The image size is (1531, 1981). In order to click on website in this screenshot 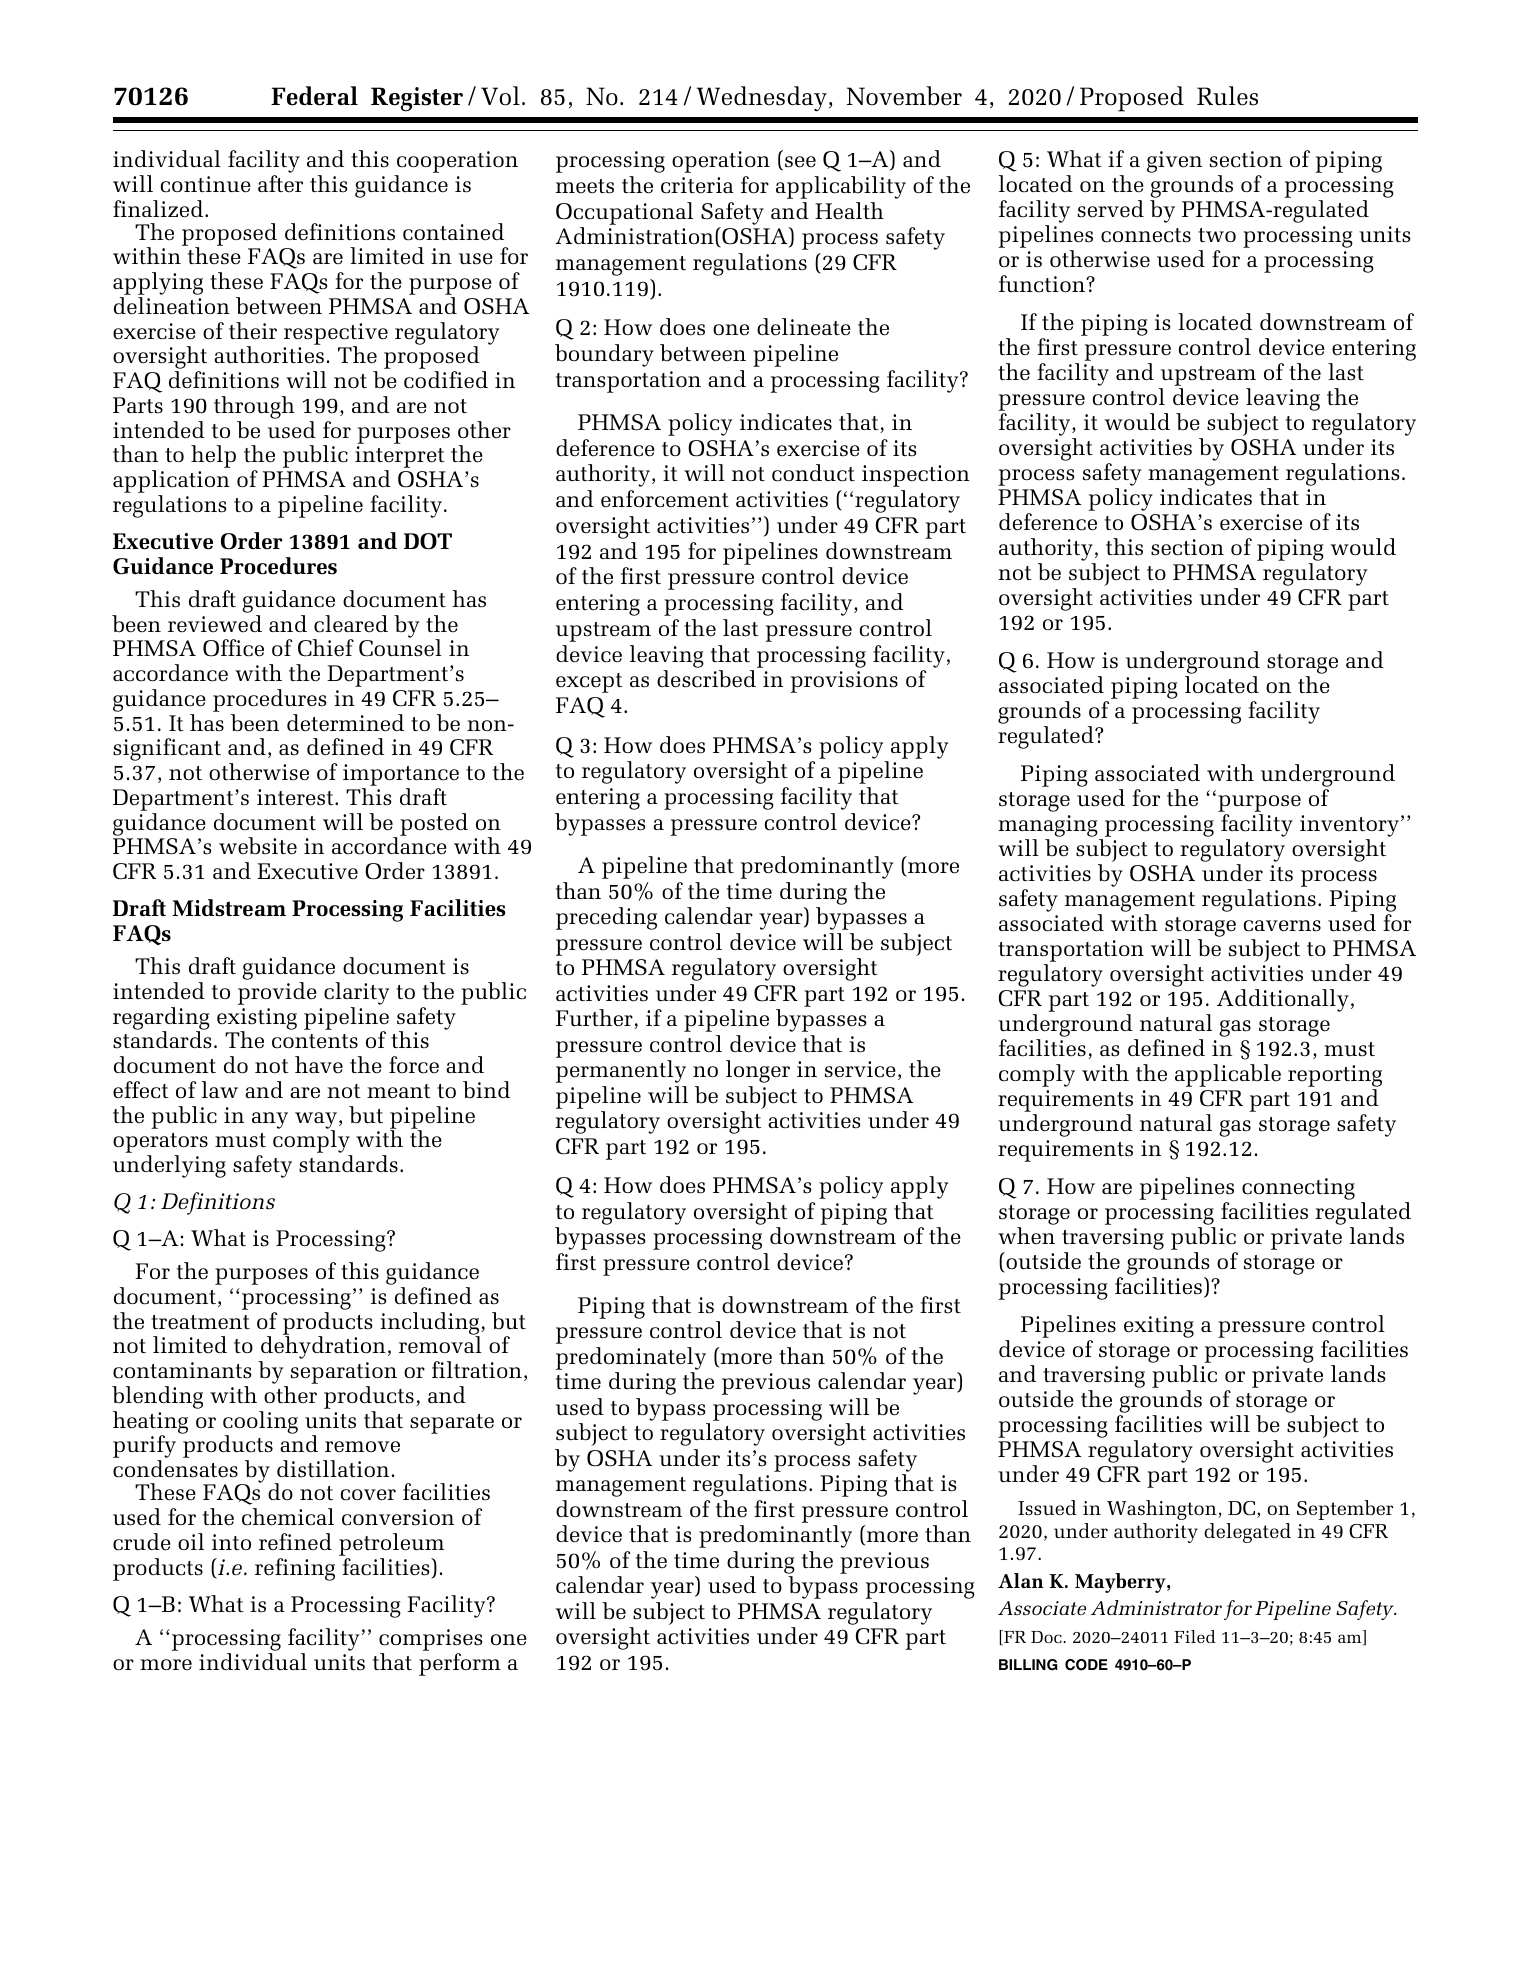, I will do `click(258, 846)`.
